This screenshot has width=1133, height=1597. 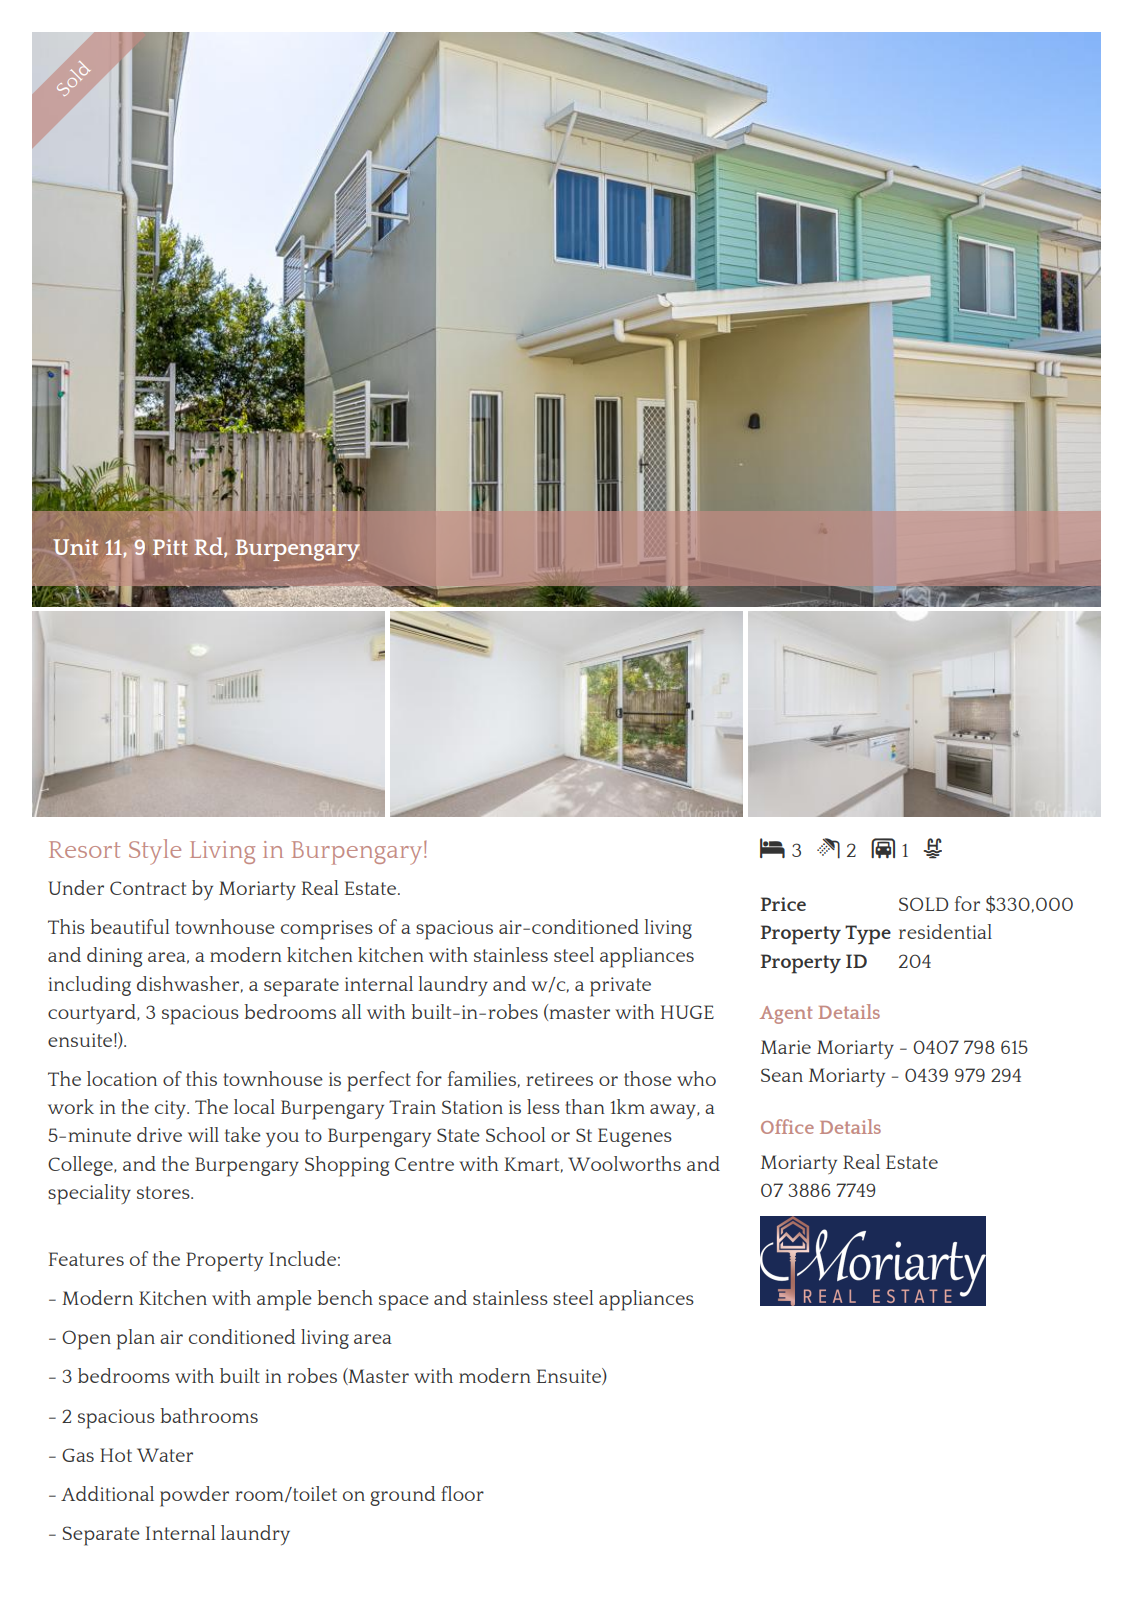 What do you see at coordinates (165, 1455) in the screenshot?
I see `Water` at bounding box center [165, 1455].
